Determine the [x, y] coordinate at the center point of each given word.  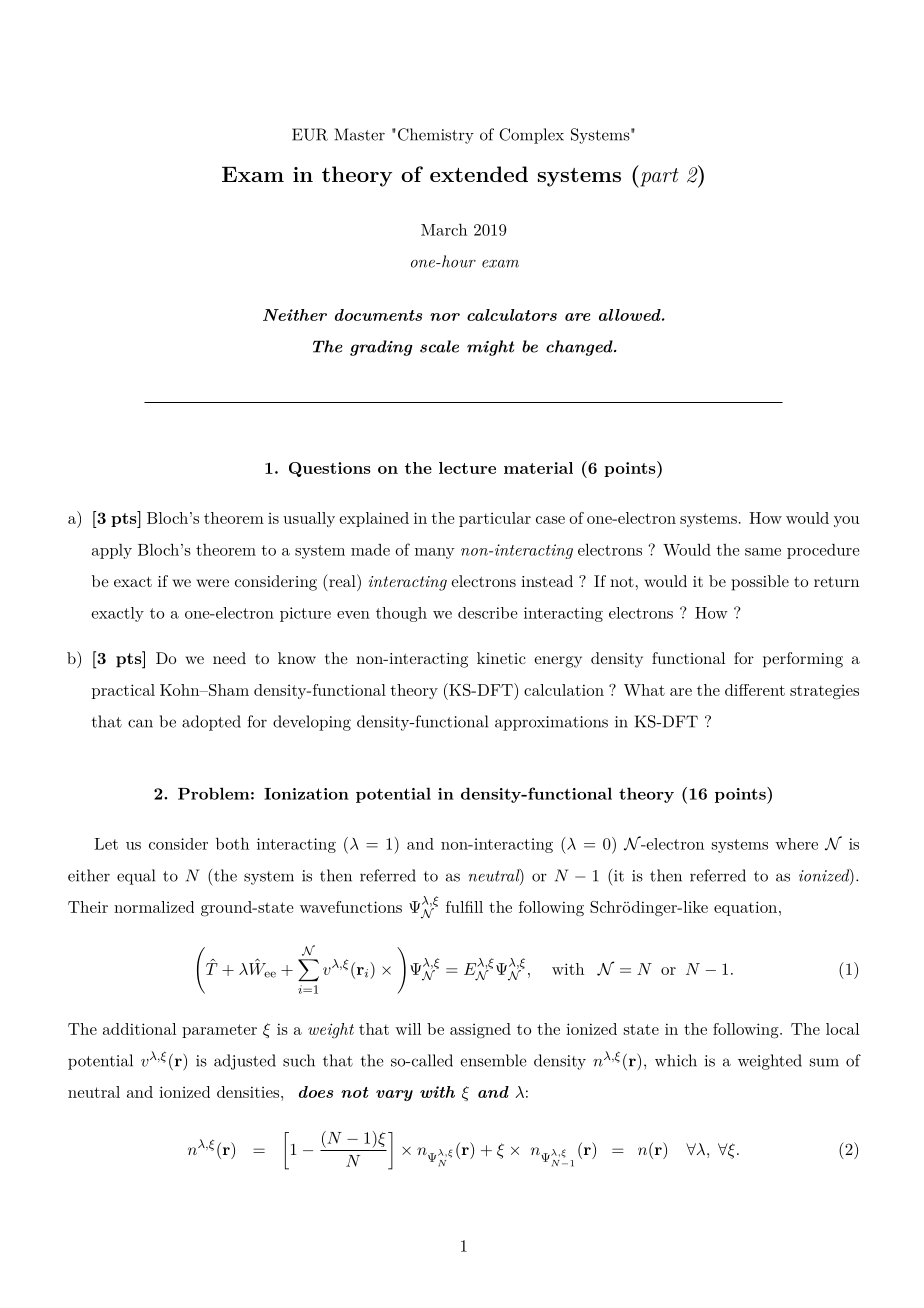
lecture [467, 468]
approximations [551, 723]
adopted [211, 723]
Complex [531, 136]
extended [479, 174]
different [755, 690]
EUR [310, 134]
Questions [330, 469]
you [846, 521]
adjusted [245, 1062]
